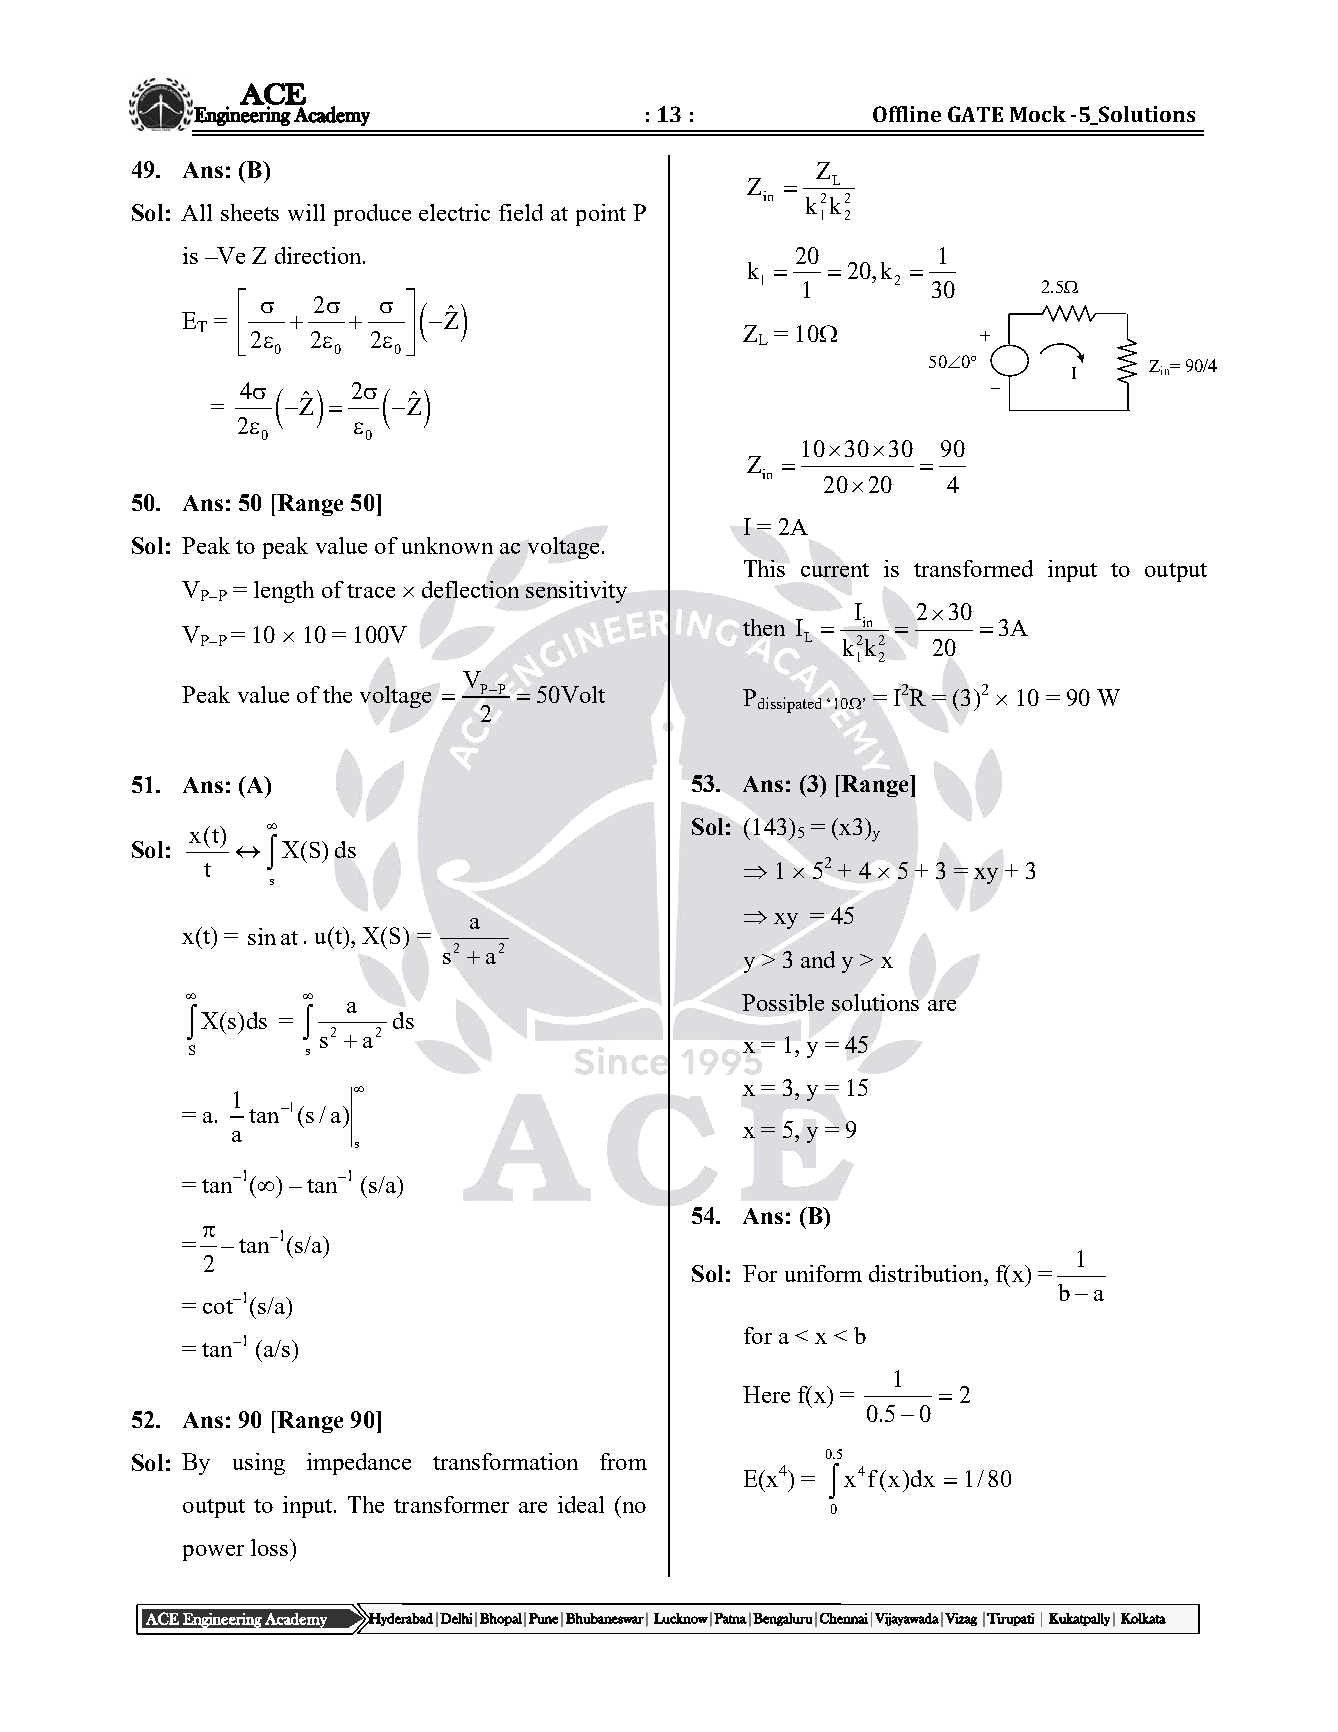 The width and height of the screenshot is (1338, 1732). What do you see at coordinates (1038, 114) in the screenshot?
I see `Mock` at bounding box center [1038, 114].
